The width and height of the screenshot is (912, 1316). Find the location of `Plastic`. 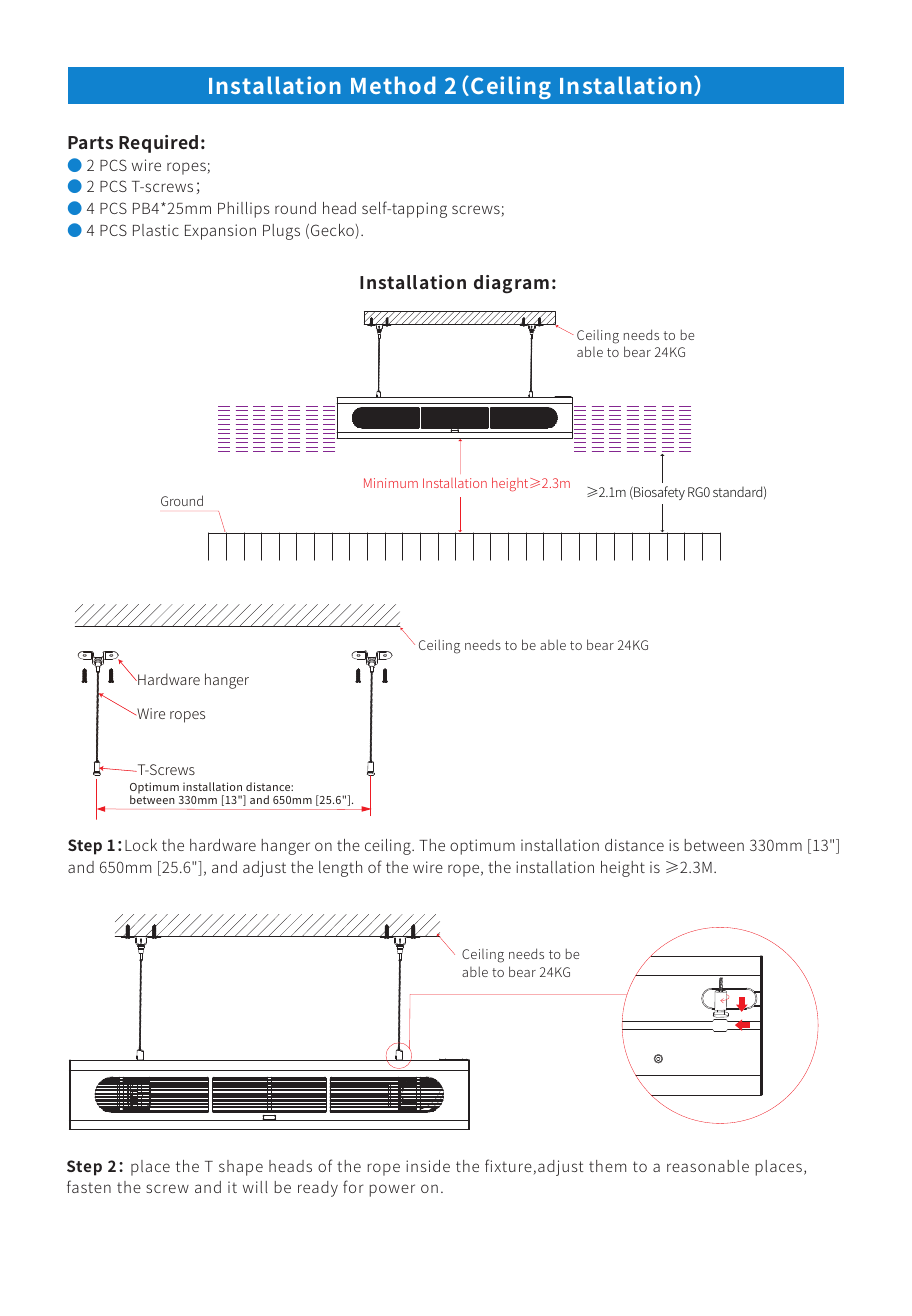

Plastic is located at coordinates (156, 230).
